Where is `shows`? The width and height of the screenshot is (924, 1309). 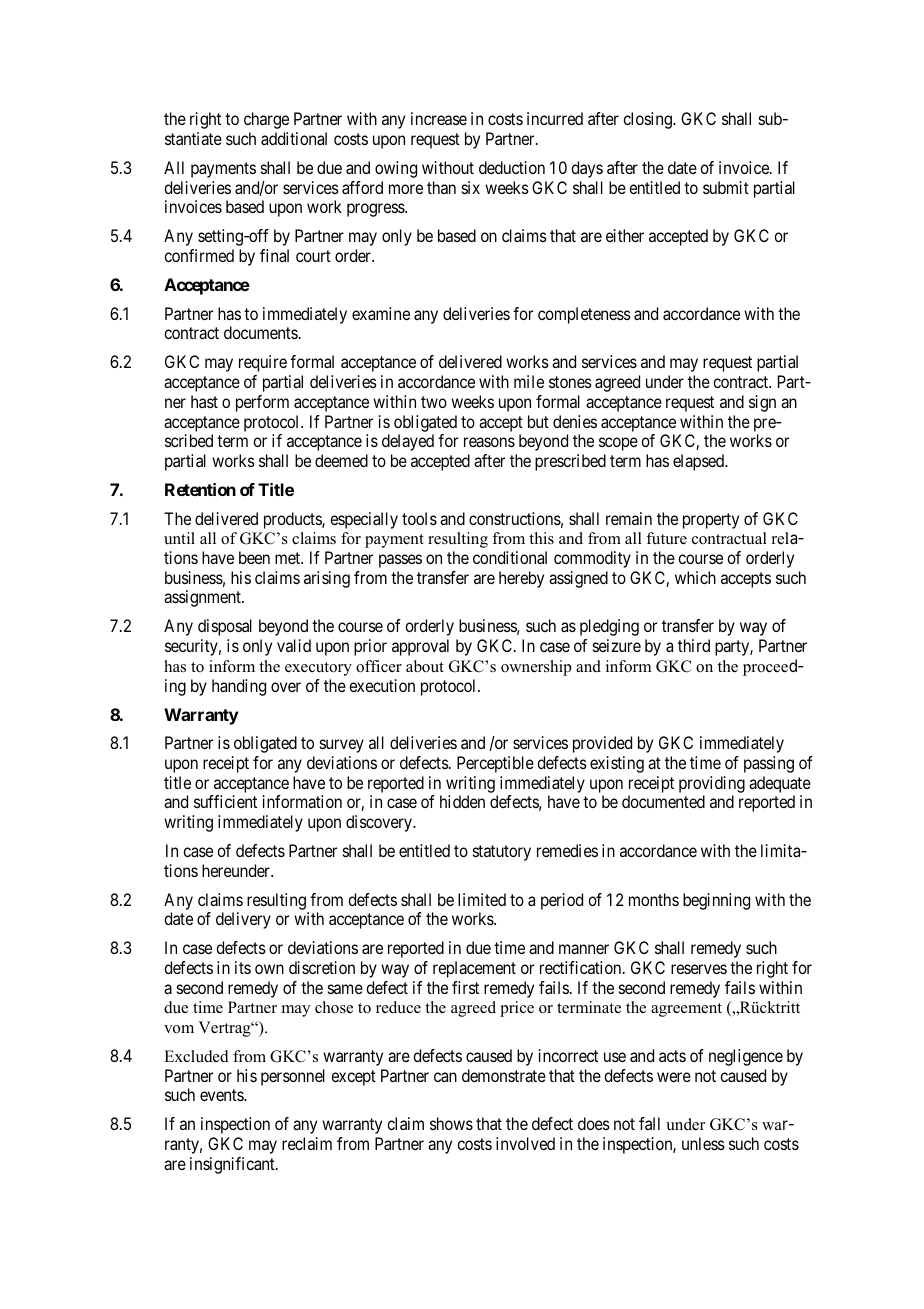 shows is located at coordinates (451, 1123).
